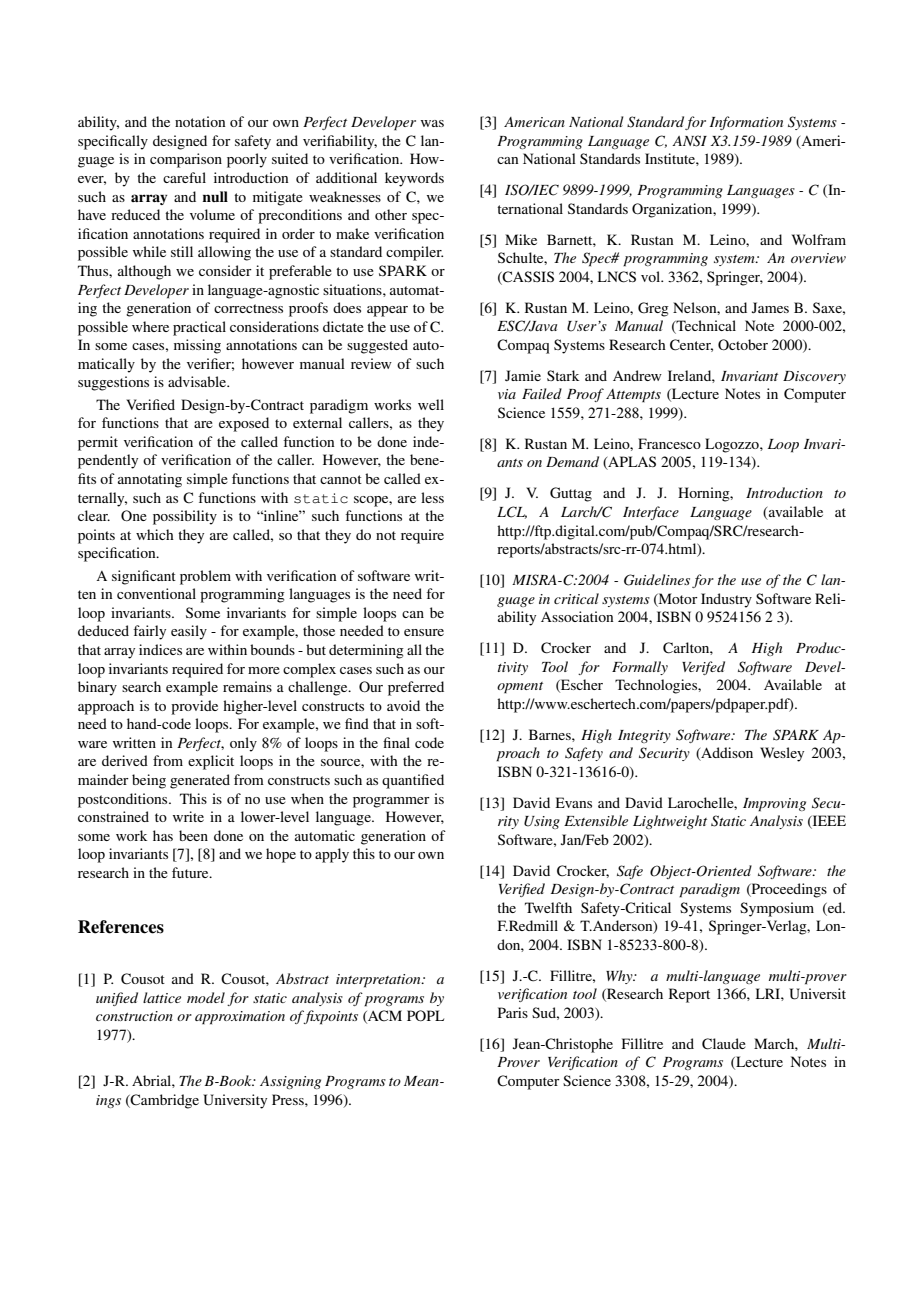 The image size is (924, 1308). Describe the element at coordinates (391, 802) in the image. I see `programmer` at that location.
